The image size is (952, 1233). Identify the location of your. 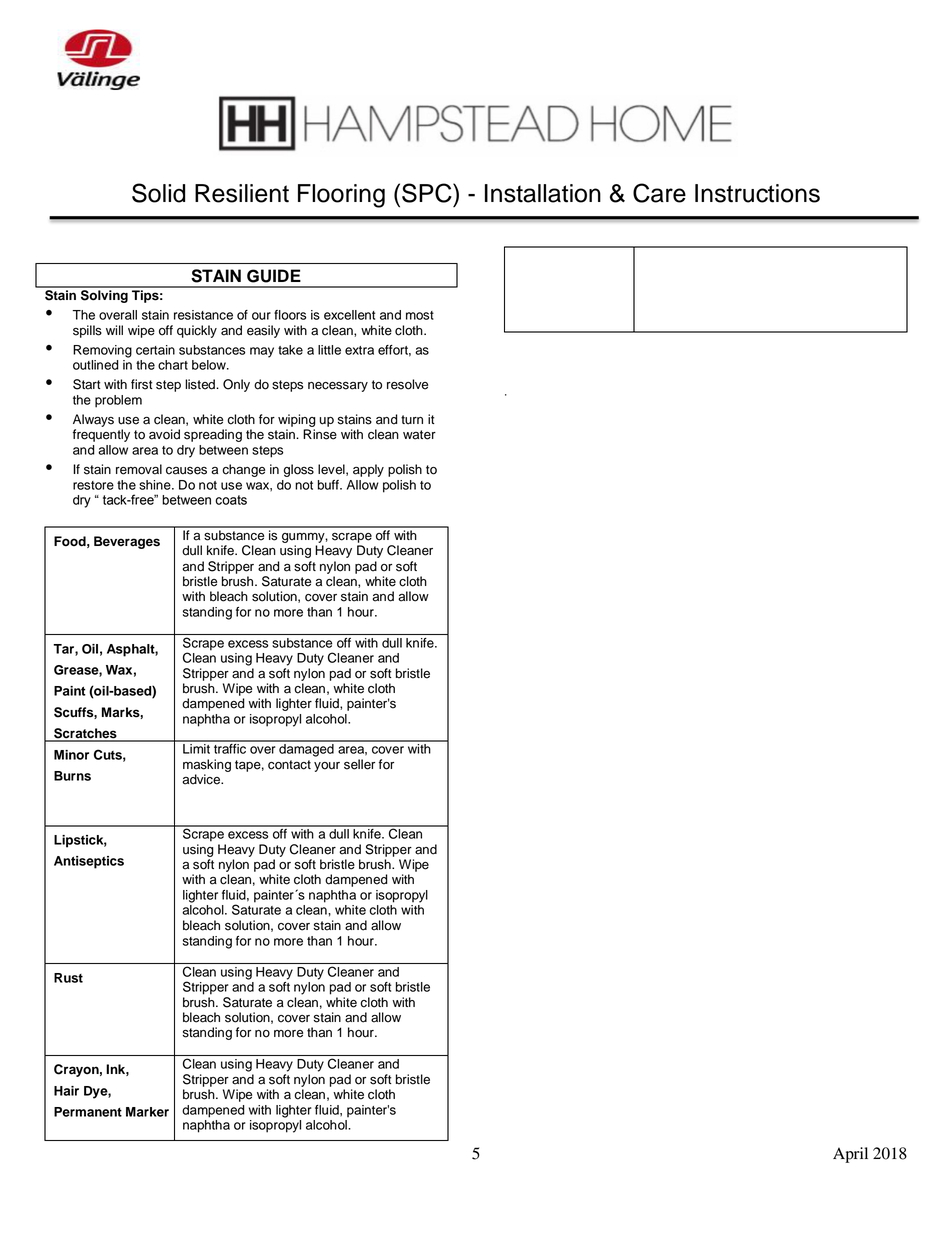
(327, 767).
